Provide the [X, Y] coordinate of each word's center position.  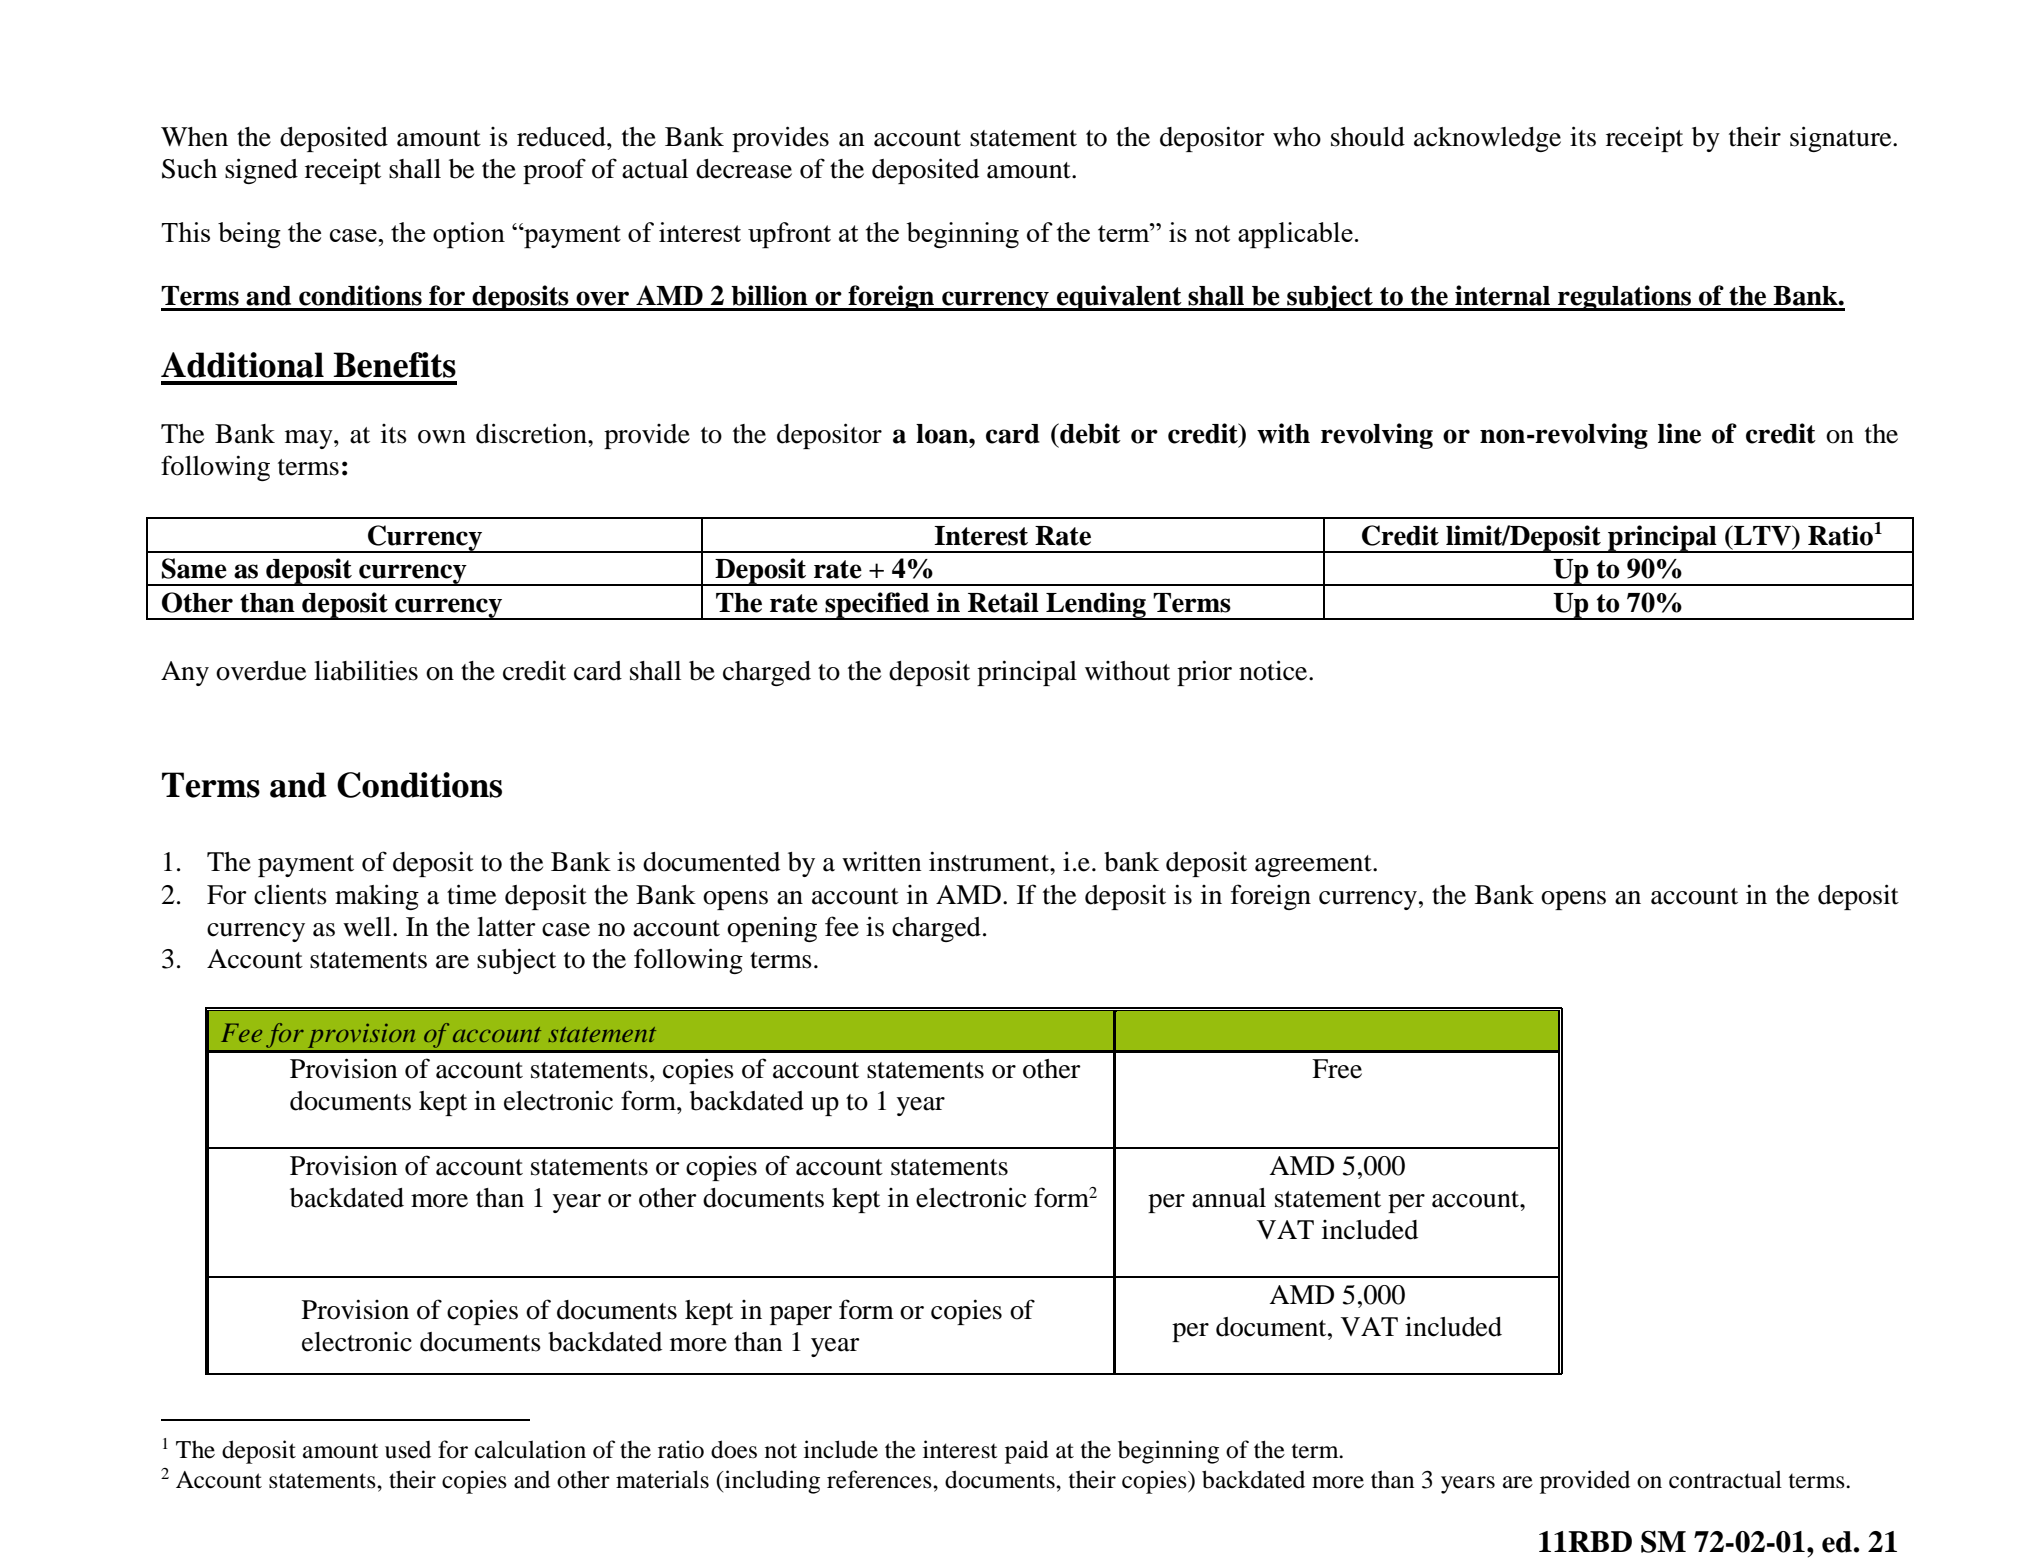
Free [1337, 1069]
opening [772, 929]
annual [1229, 1198]
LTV [1762, 535]
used [408, 1450]
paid [1027, 1452]
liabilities [366, 670]
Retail [1003, 602]
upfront [789, 235]
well [367, 927]
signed [261, 171]
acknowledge [1487, 139]
